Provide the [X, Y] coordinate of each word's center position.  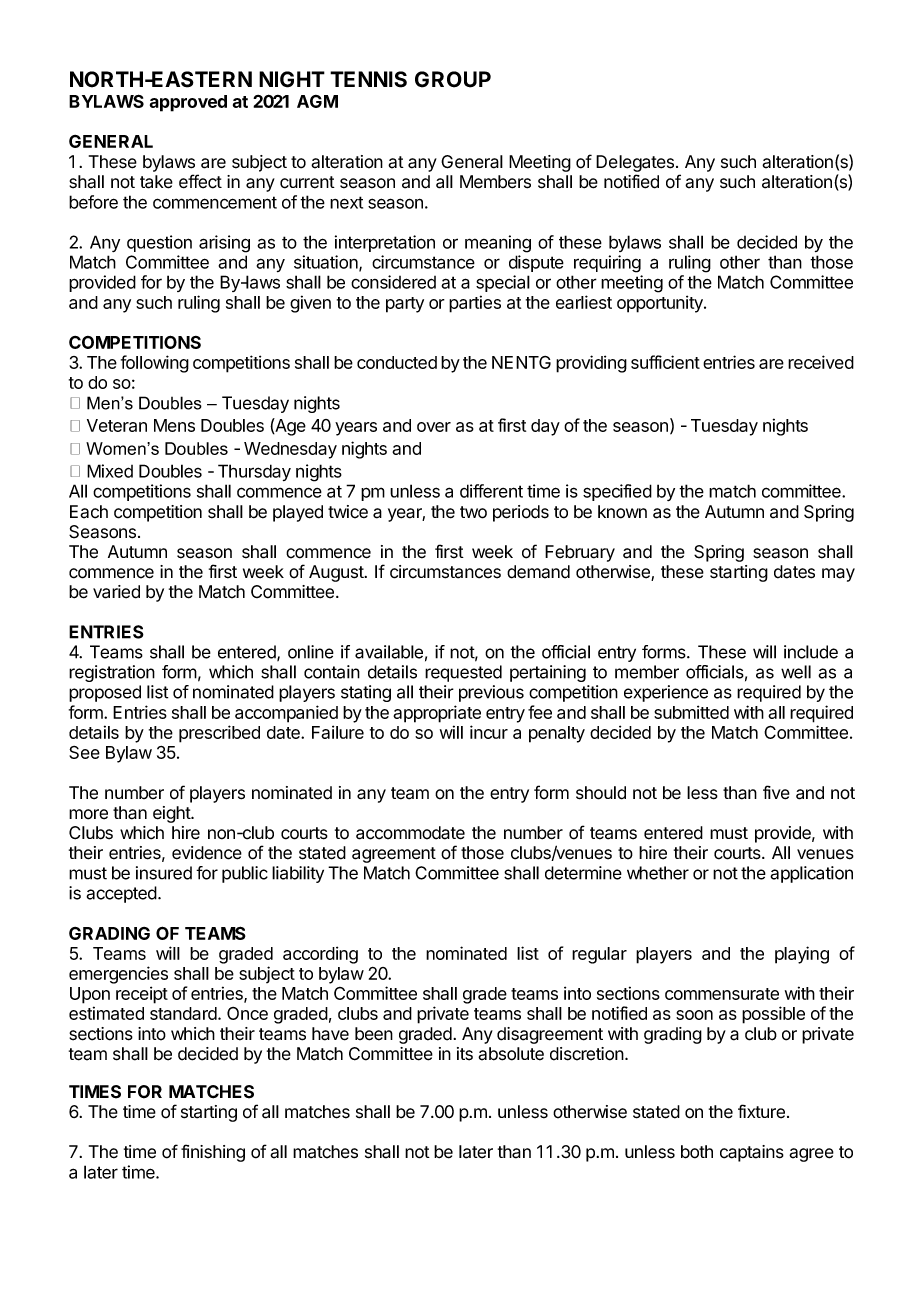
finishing [213, 1153]
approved [188, 103]
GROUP [453, 79]
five [776, 792]
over [434, 427]
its [465, 1054]
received [821, 362]
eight [172, 814]
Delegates [636, 163]
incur [489, 732]
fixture [761, 1111]
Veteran [117, 425]
